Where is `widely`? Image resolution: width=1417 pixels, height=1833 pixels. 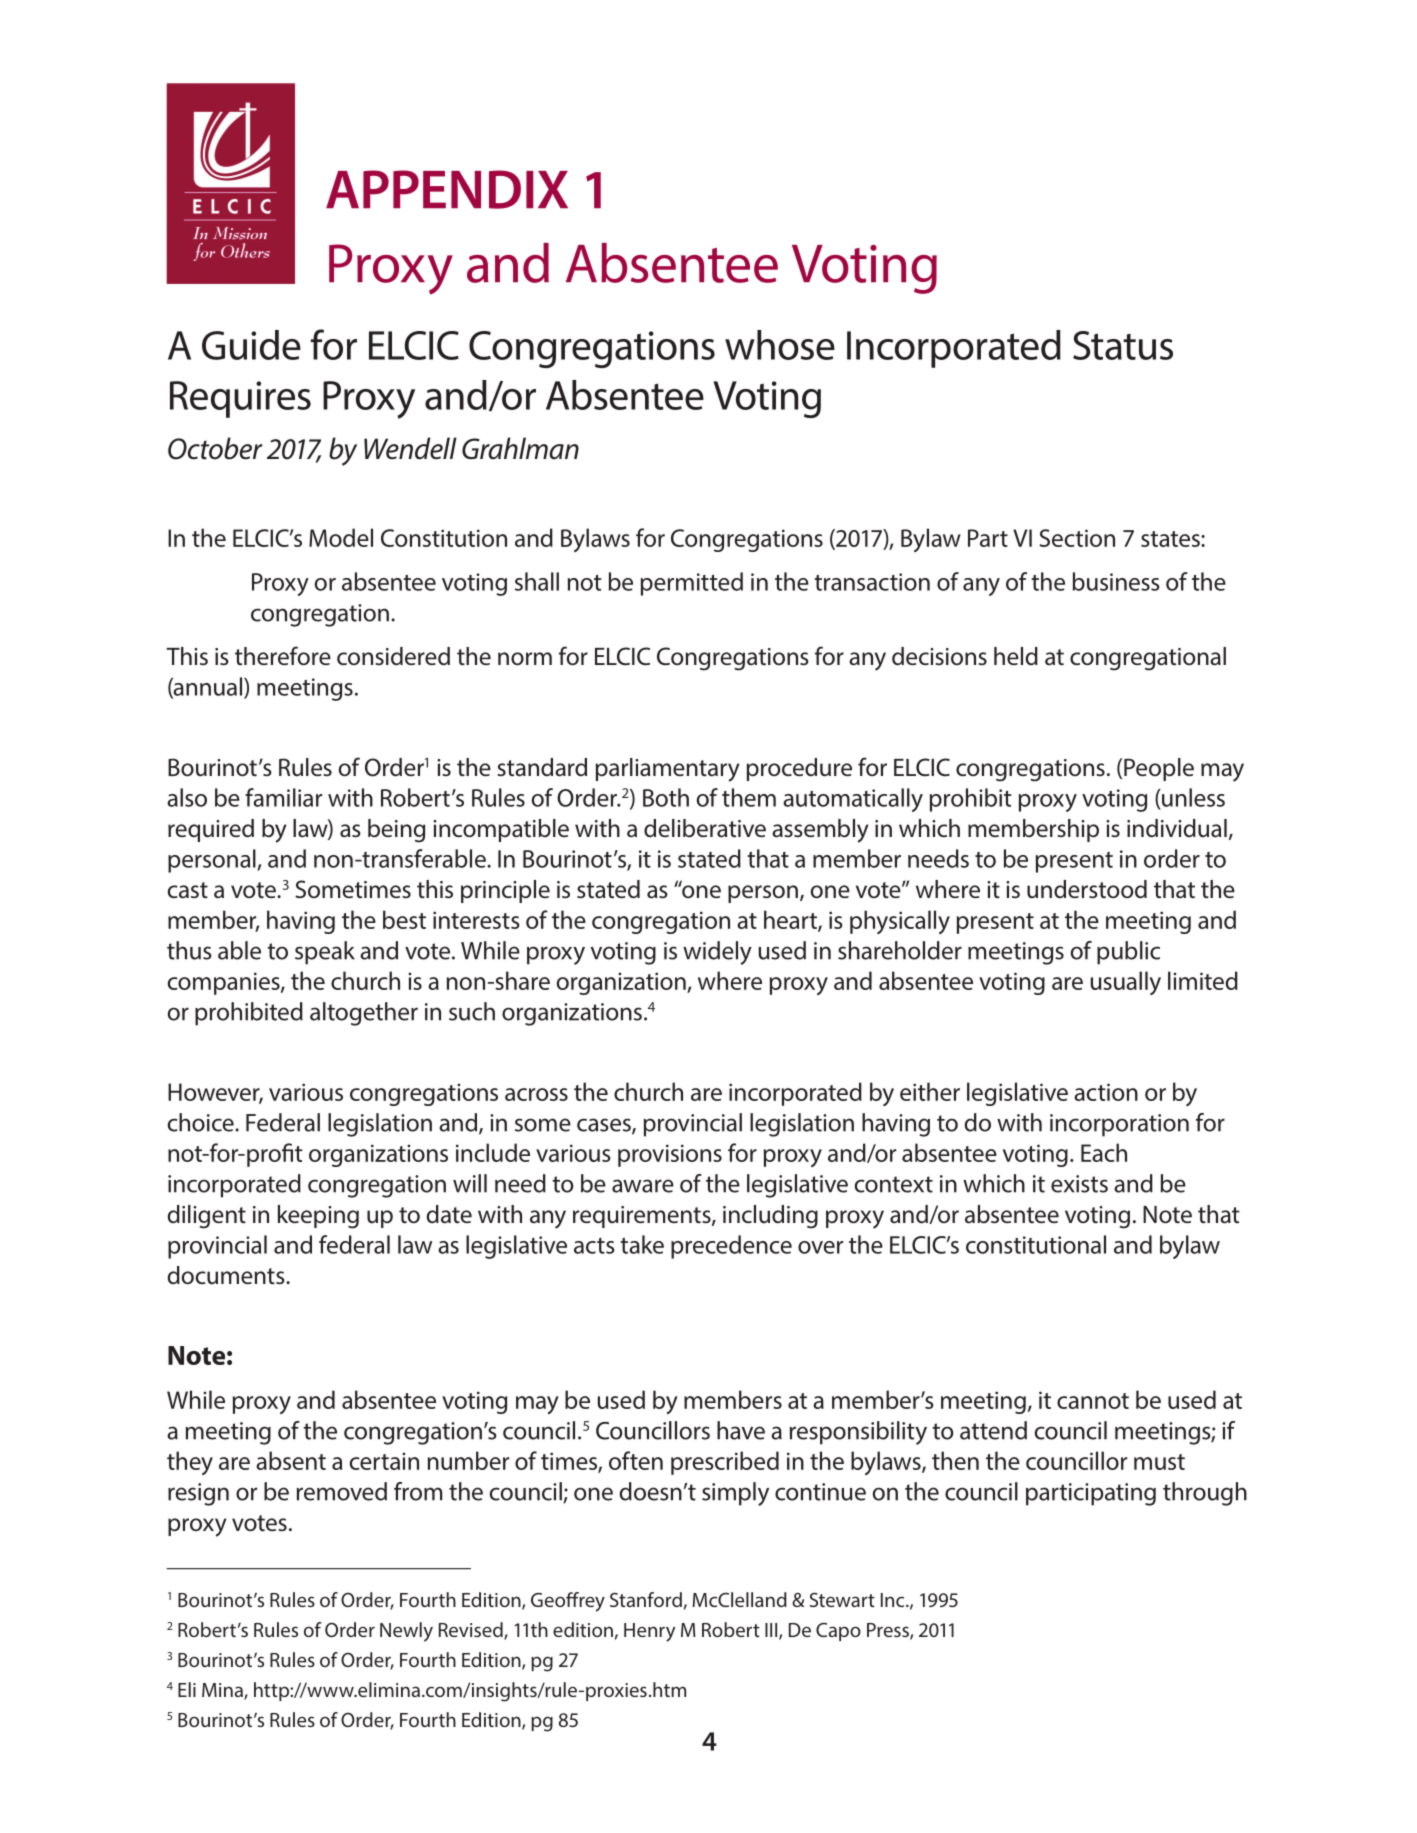 widely is located at coordinates (717, 953).
